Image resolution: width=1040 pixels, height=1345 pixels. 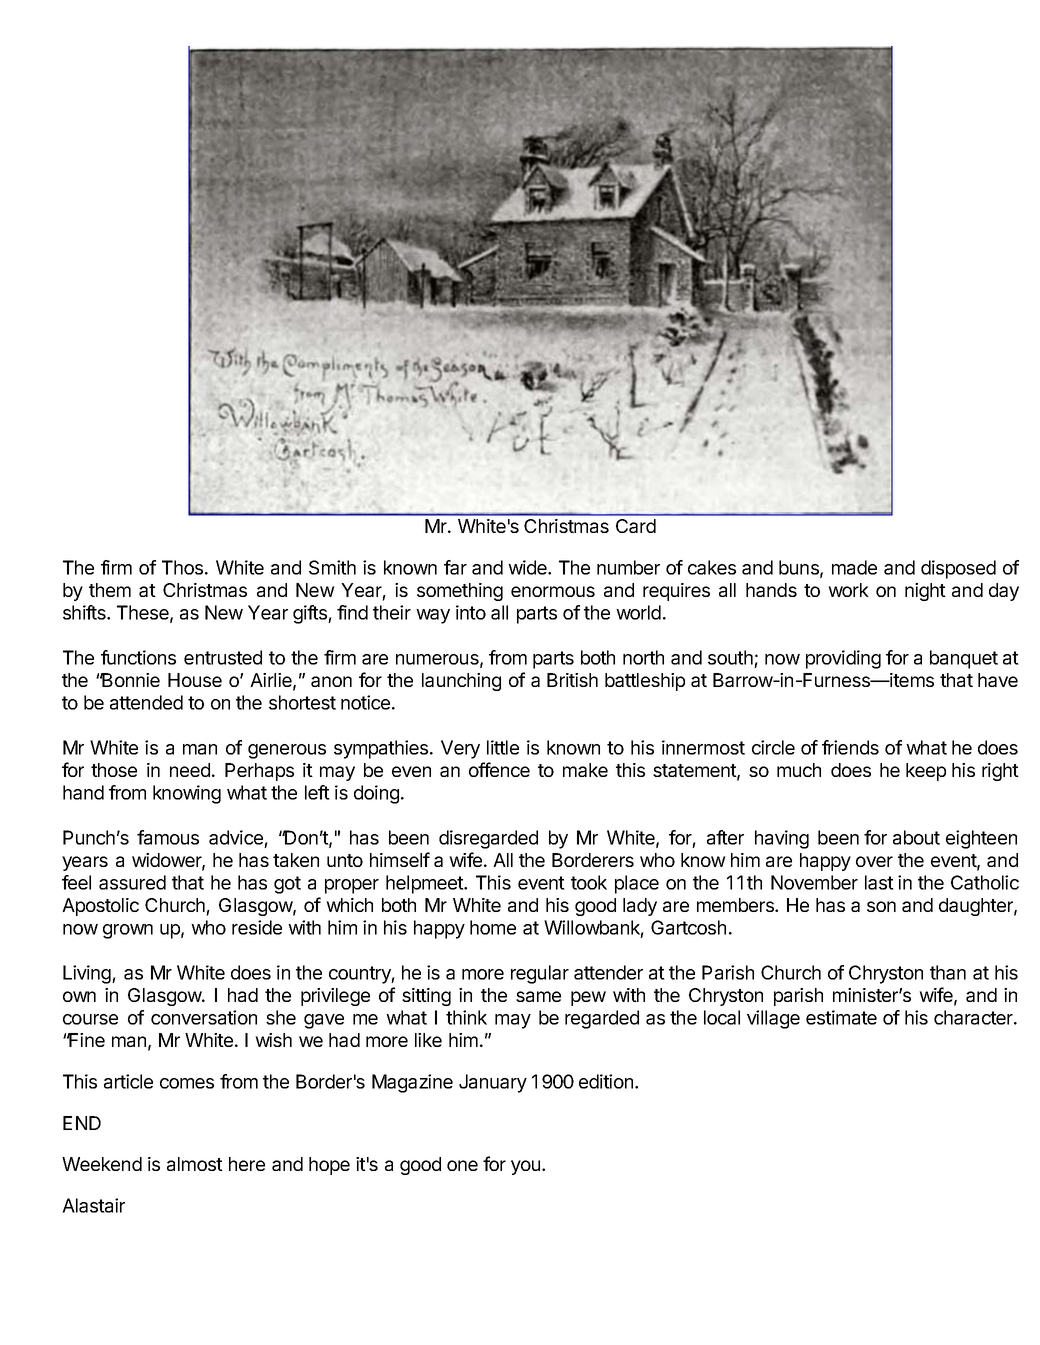 I want to click on same, so click(x=538, y=996).
